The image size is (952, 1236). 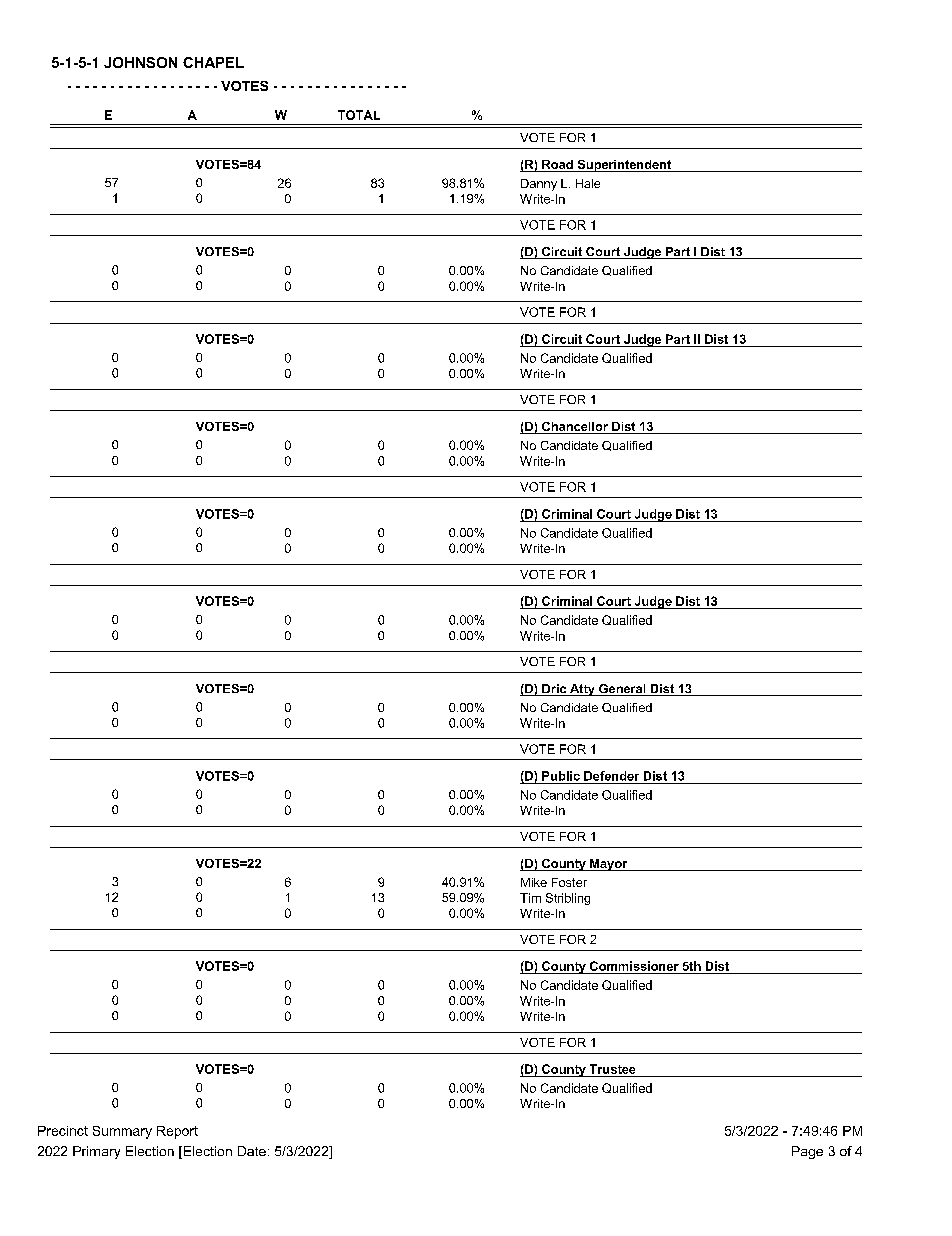 I want to click on Mayor, so click(x=609, y=865).
